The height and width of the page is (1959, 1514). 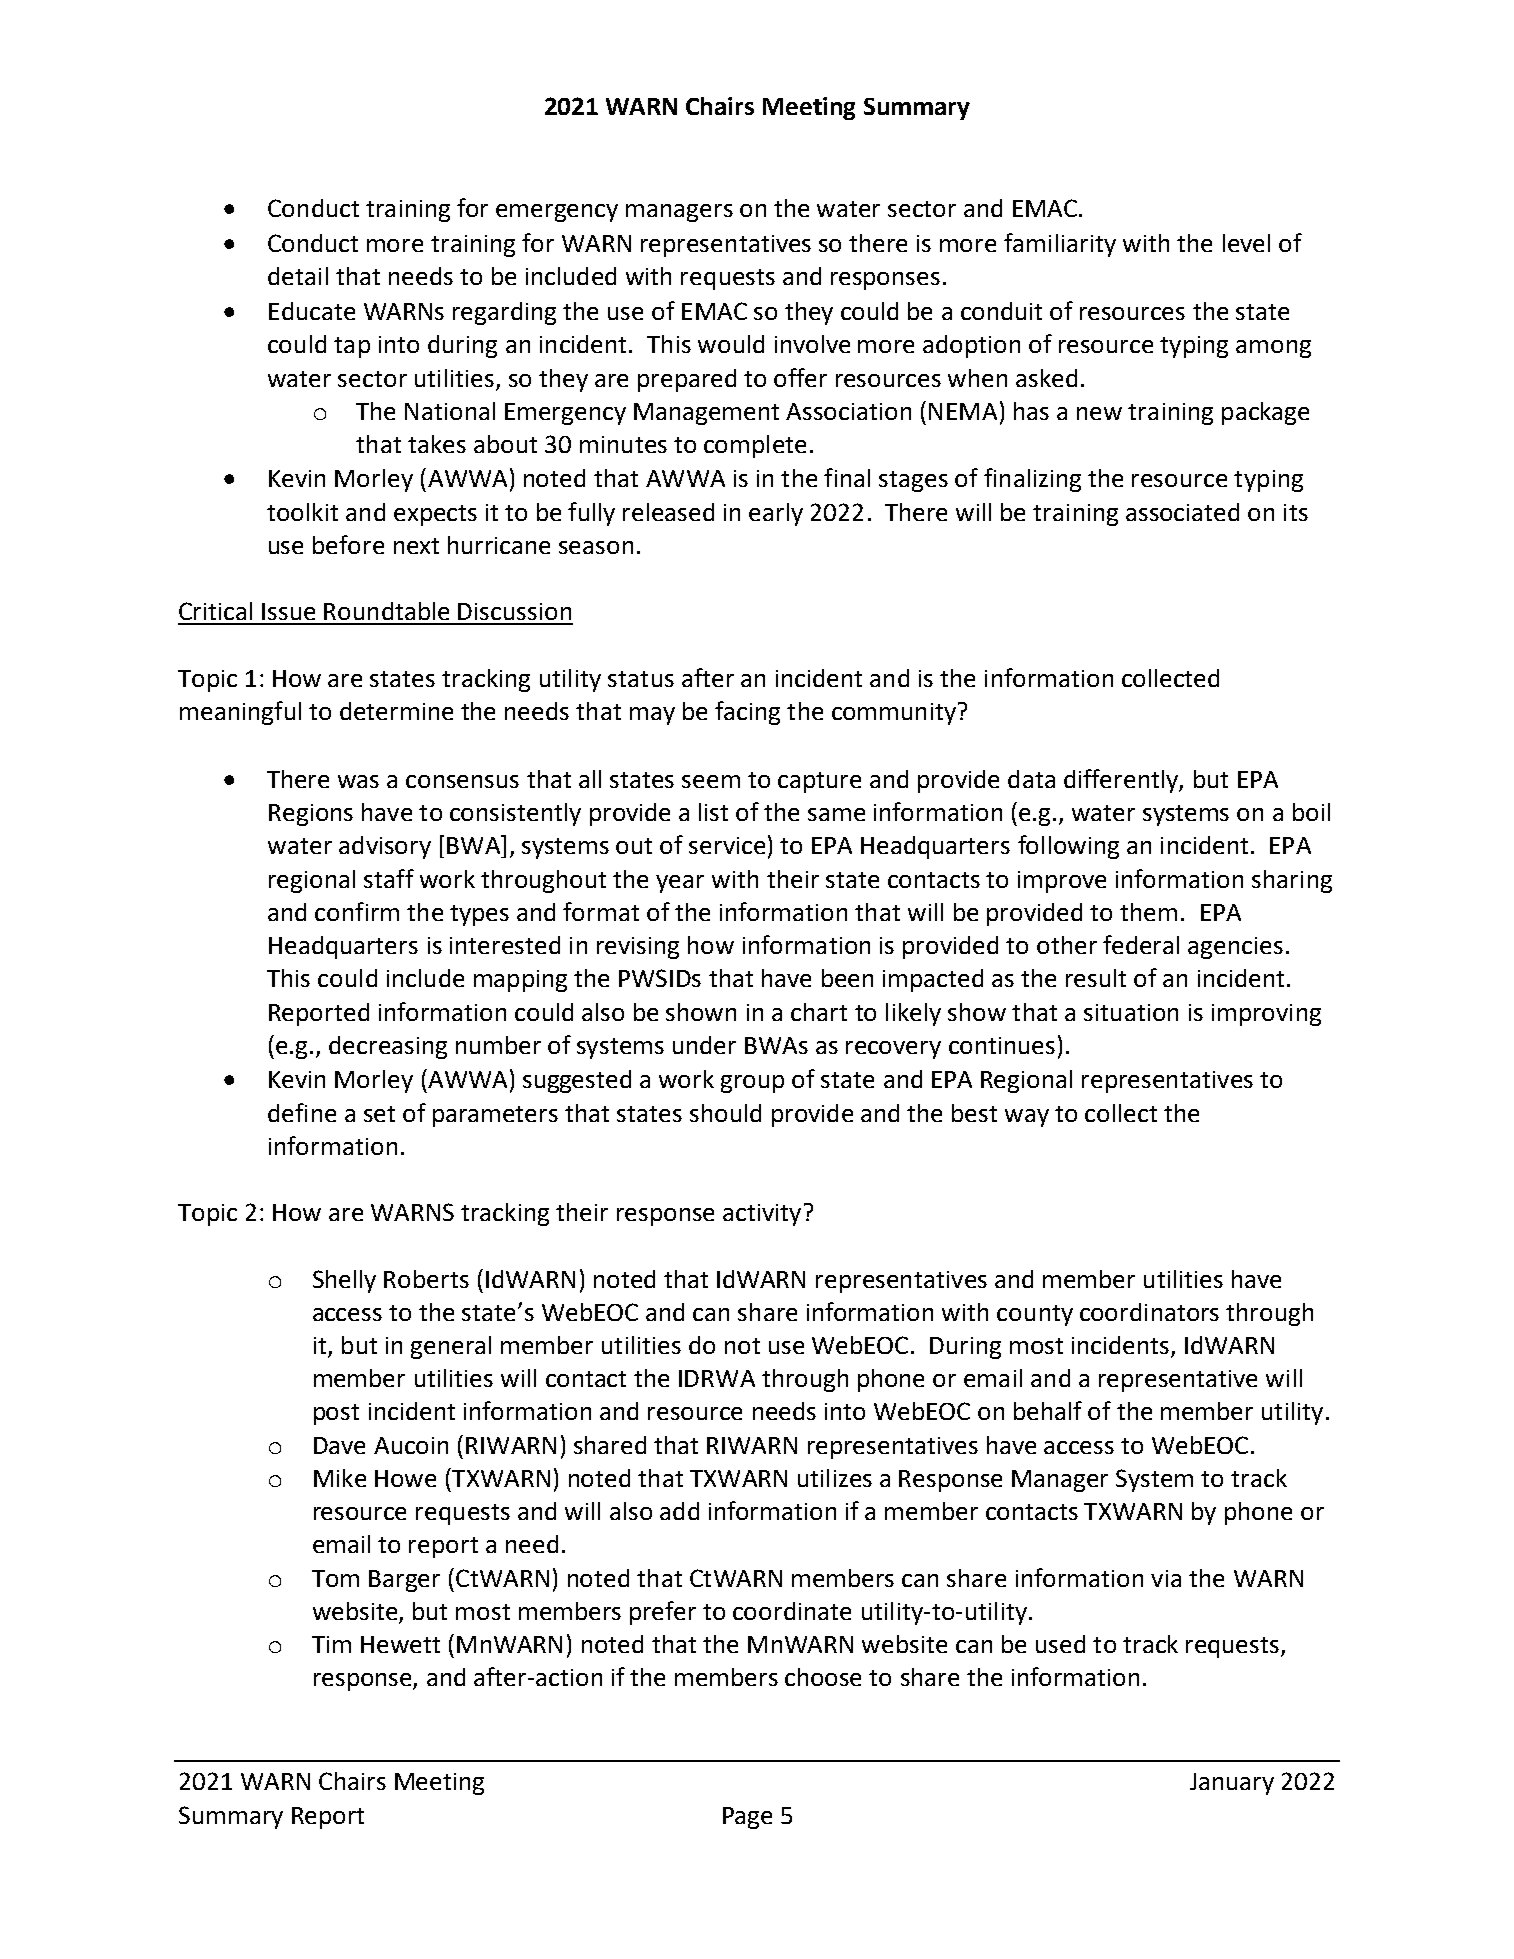 What do you see at coordinates (1246, 243) in the page?
I see `level` at bounding box center [1246, 243].
